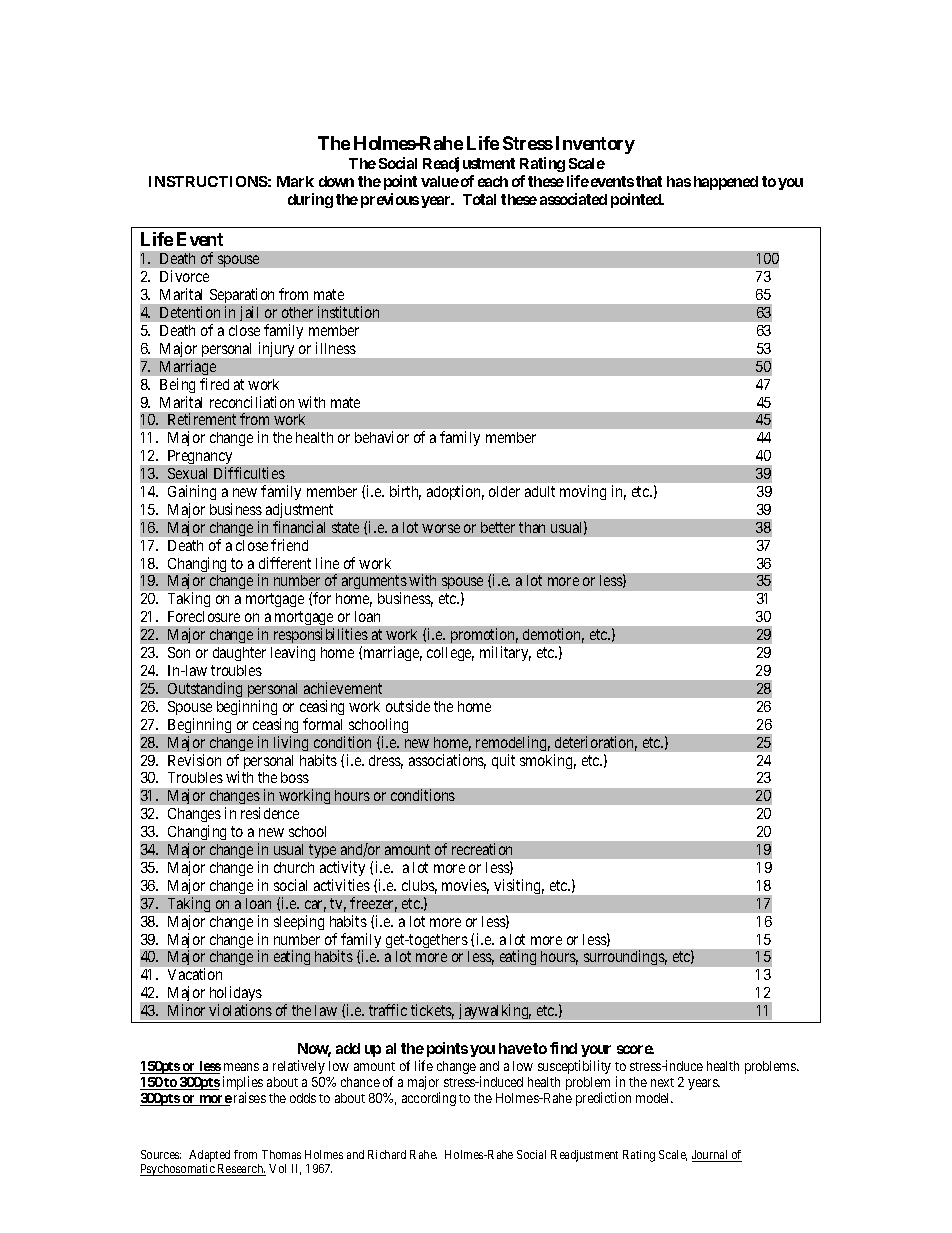  Describe the element at coordinates (295, 181) in the screenshot. I see `Mark` at that location.
